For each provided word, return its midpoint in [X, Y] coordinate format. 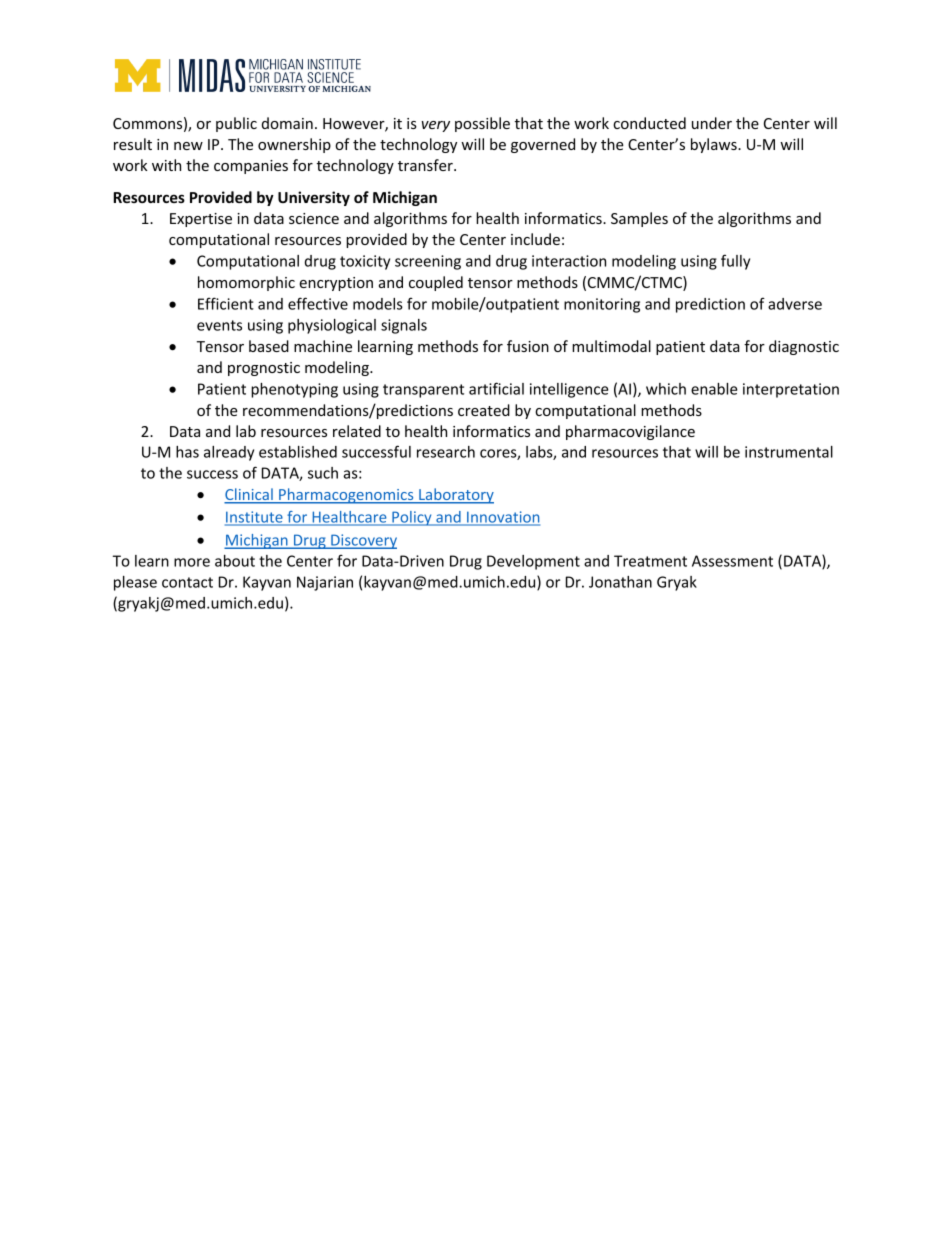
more [192, 562]
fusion [528, 346]
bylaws [715, 145]
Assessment [732, 561]
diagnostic [804, 347]
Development [533, 562]
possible [482, 124]
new [188, 146]
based [269, 346]
